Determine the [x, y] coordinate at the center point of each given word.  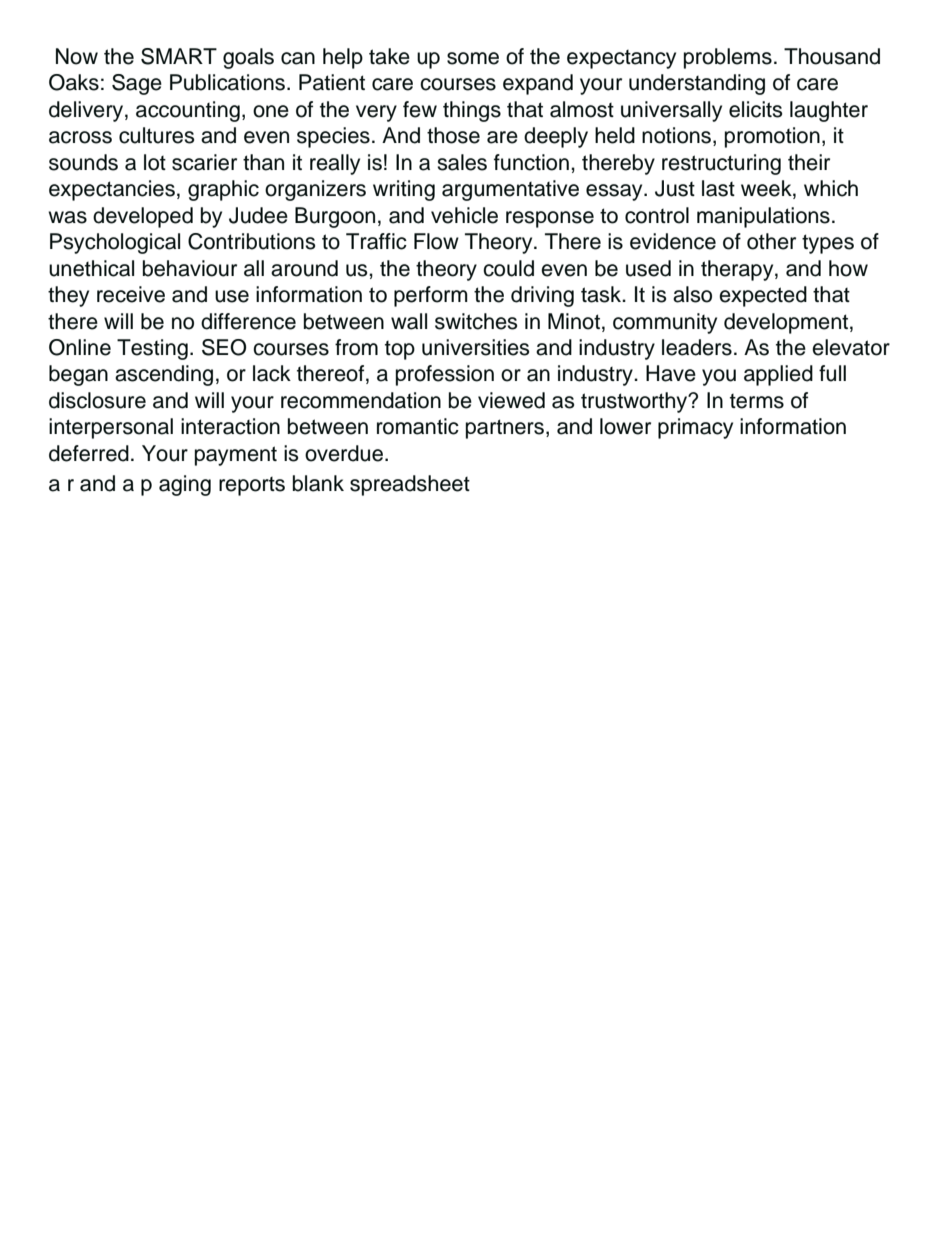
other [771, 241]
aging [185, 485]
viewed [511, 400]
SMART [179, 56]
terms [757, 401]
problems [728, 58]
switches [476, 321]
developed [143, 217]
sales [462, 162]
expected [763, 296]
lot [155, 162]
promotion [772, 137]
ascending [164, 375]
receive [131, 294]
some [473, 58]
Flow [436, 241]
